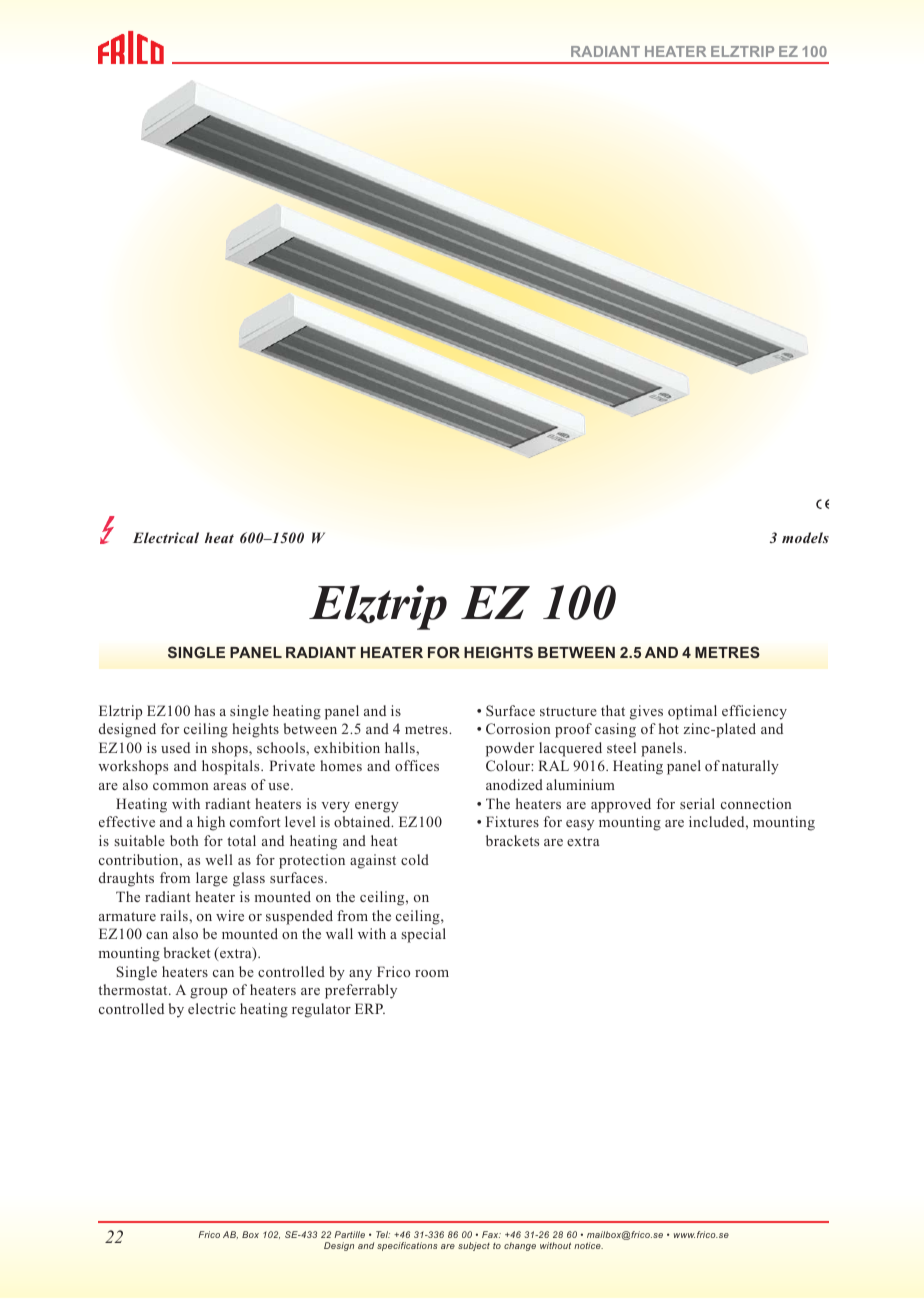 This screenshot has width=924, height=1308. I want to click on specifications, so click(407, 1246).
